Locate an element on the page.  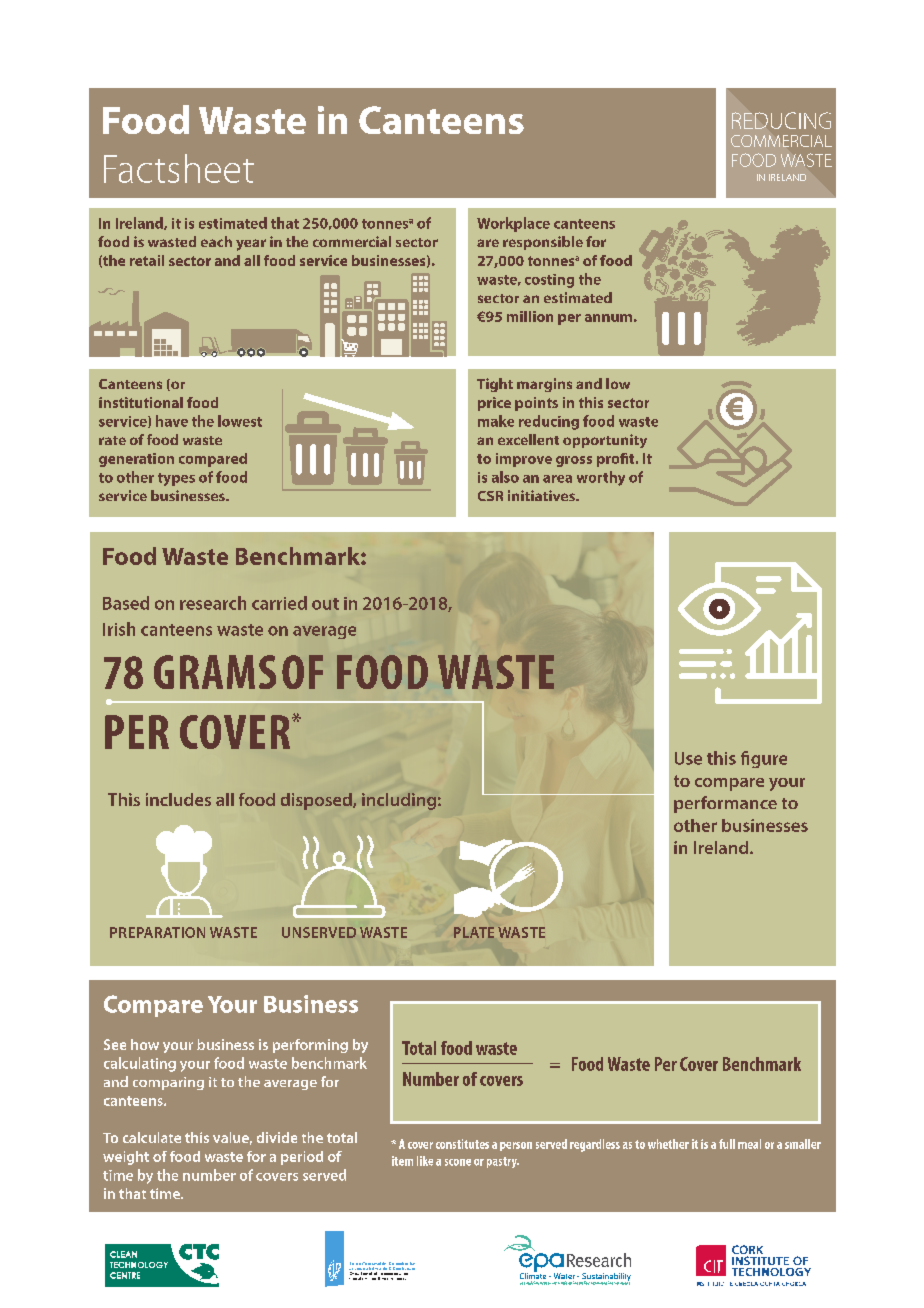
CSR is located at coordinates (490, 496).
